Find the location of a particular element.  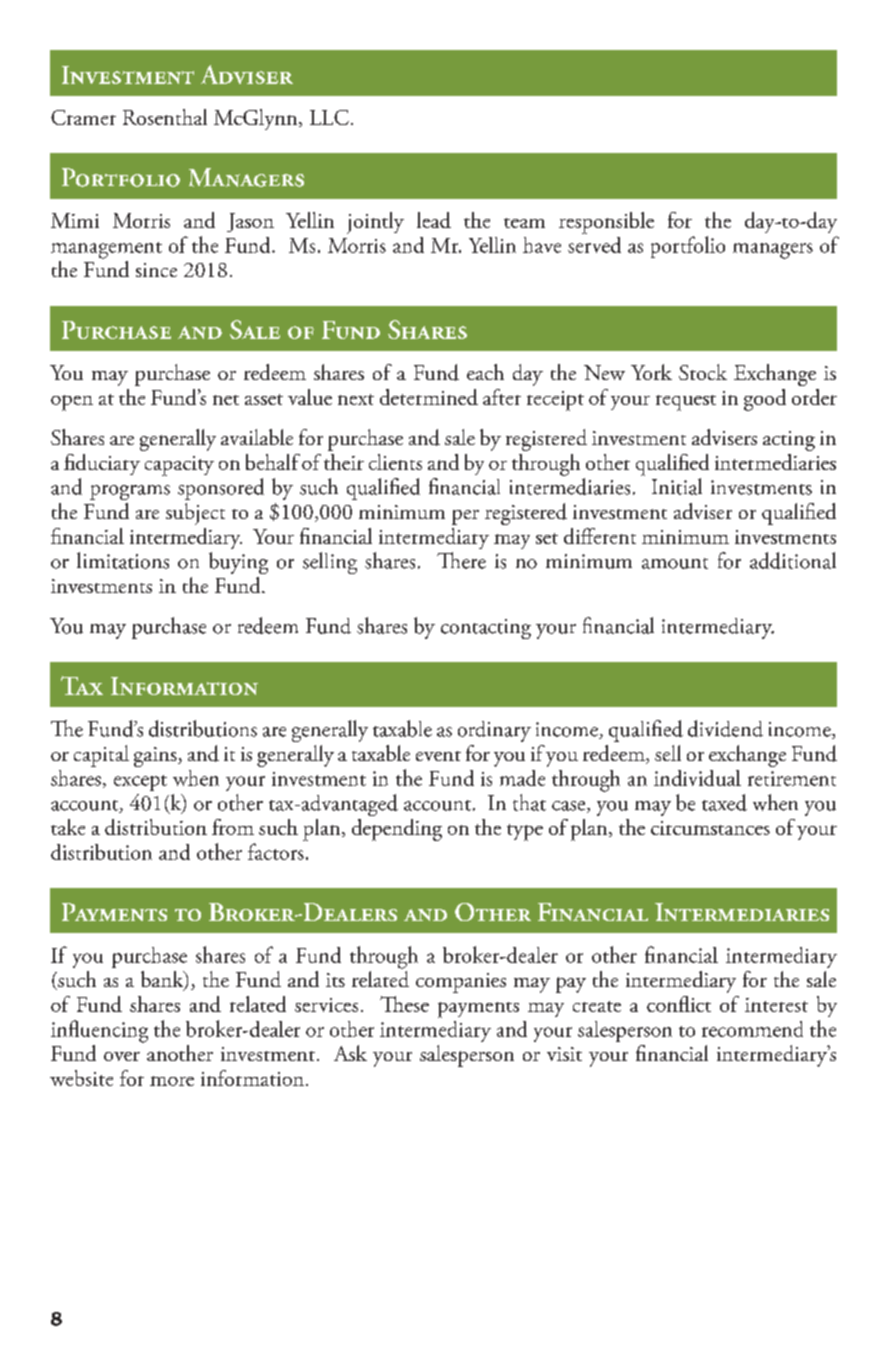

Rosenthal is located at coordinates (165, 117).
